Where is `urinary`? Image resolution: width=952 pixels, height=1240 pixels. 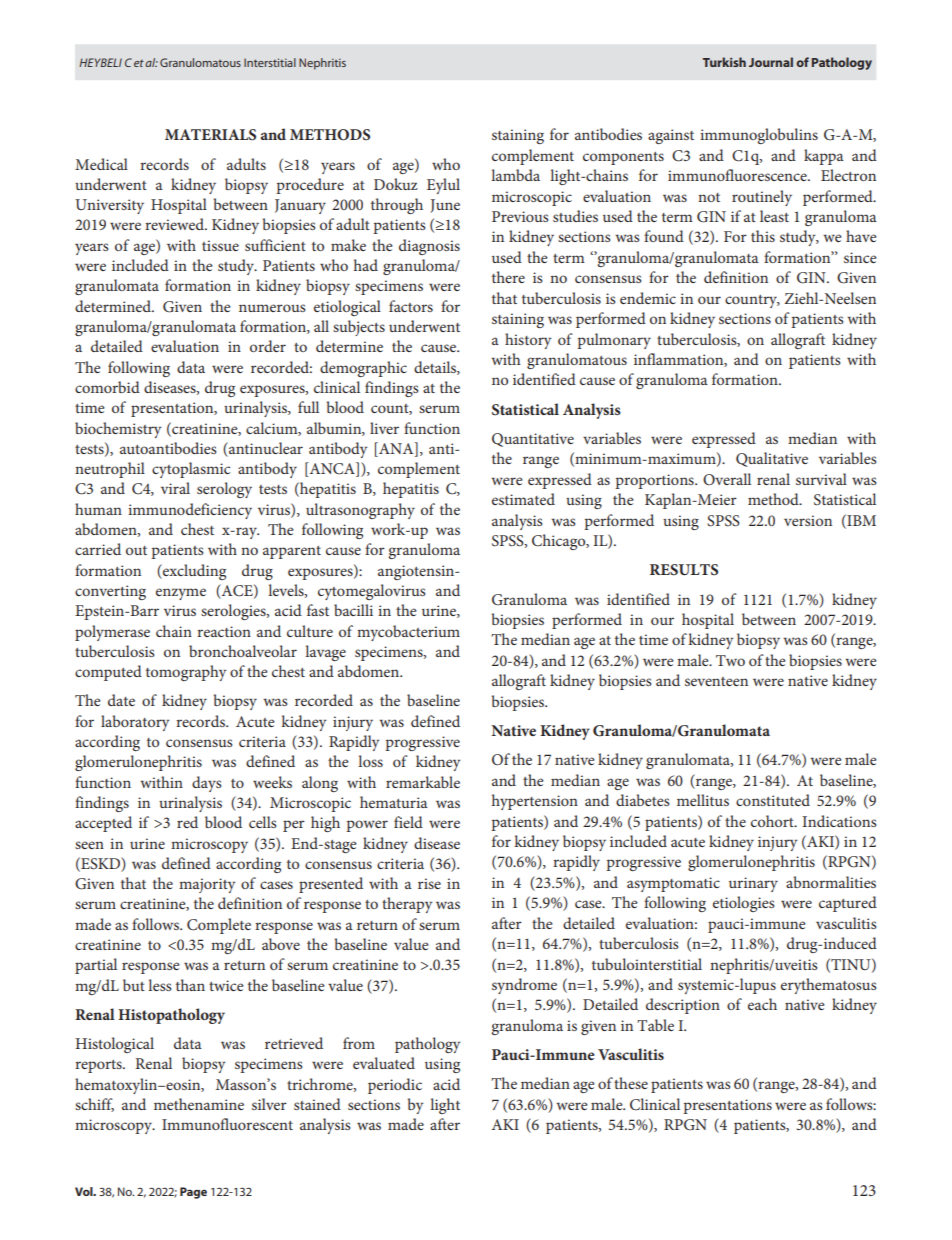 urinary is located at coordinates (753, 884).
